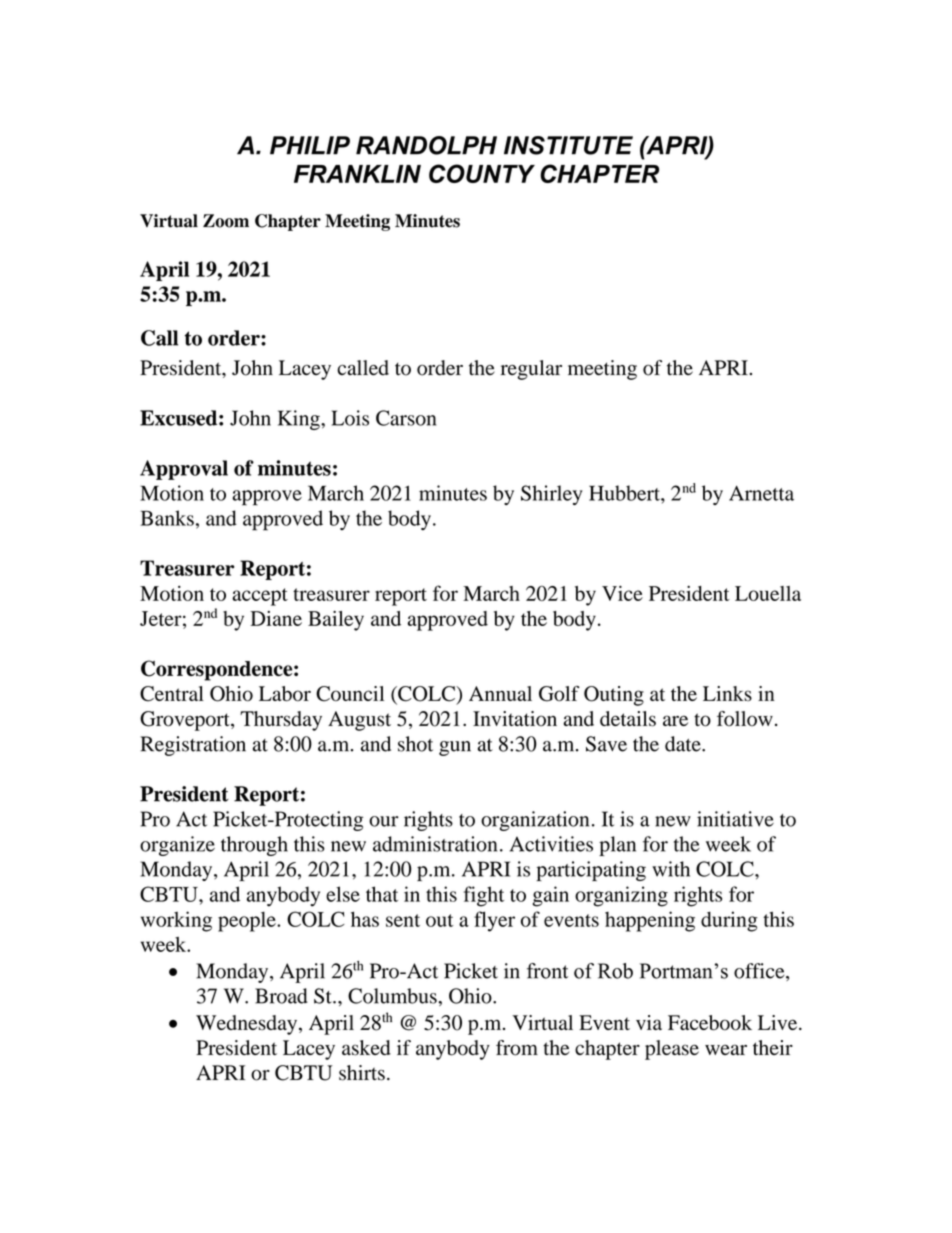 The width and height of the image is (952, 1233). What do you see at coordinates (350, 418) in the image?
I see `Lois` at bounding box center [350, 418].
